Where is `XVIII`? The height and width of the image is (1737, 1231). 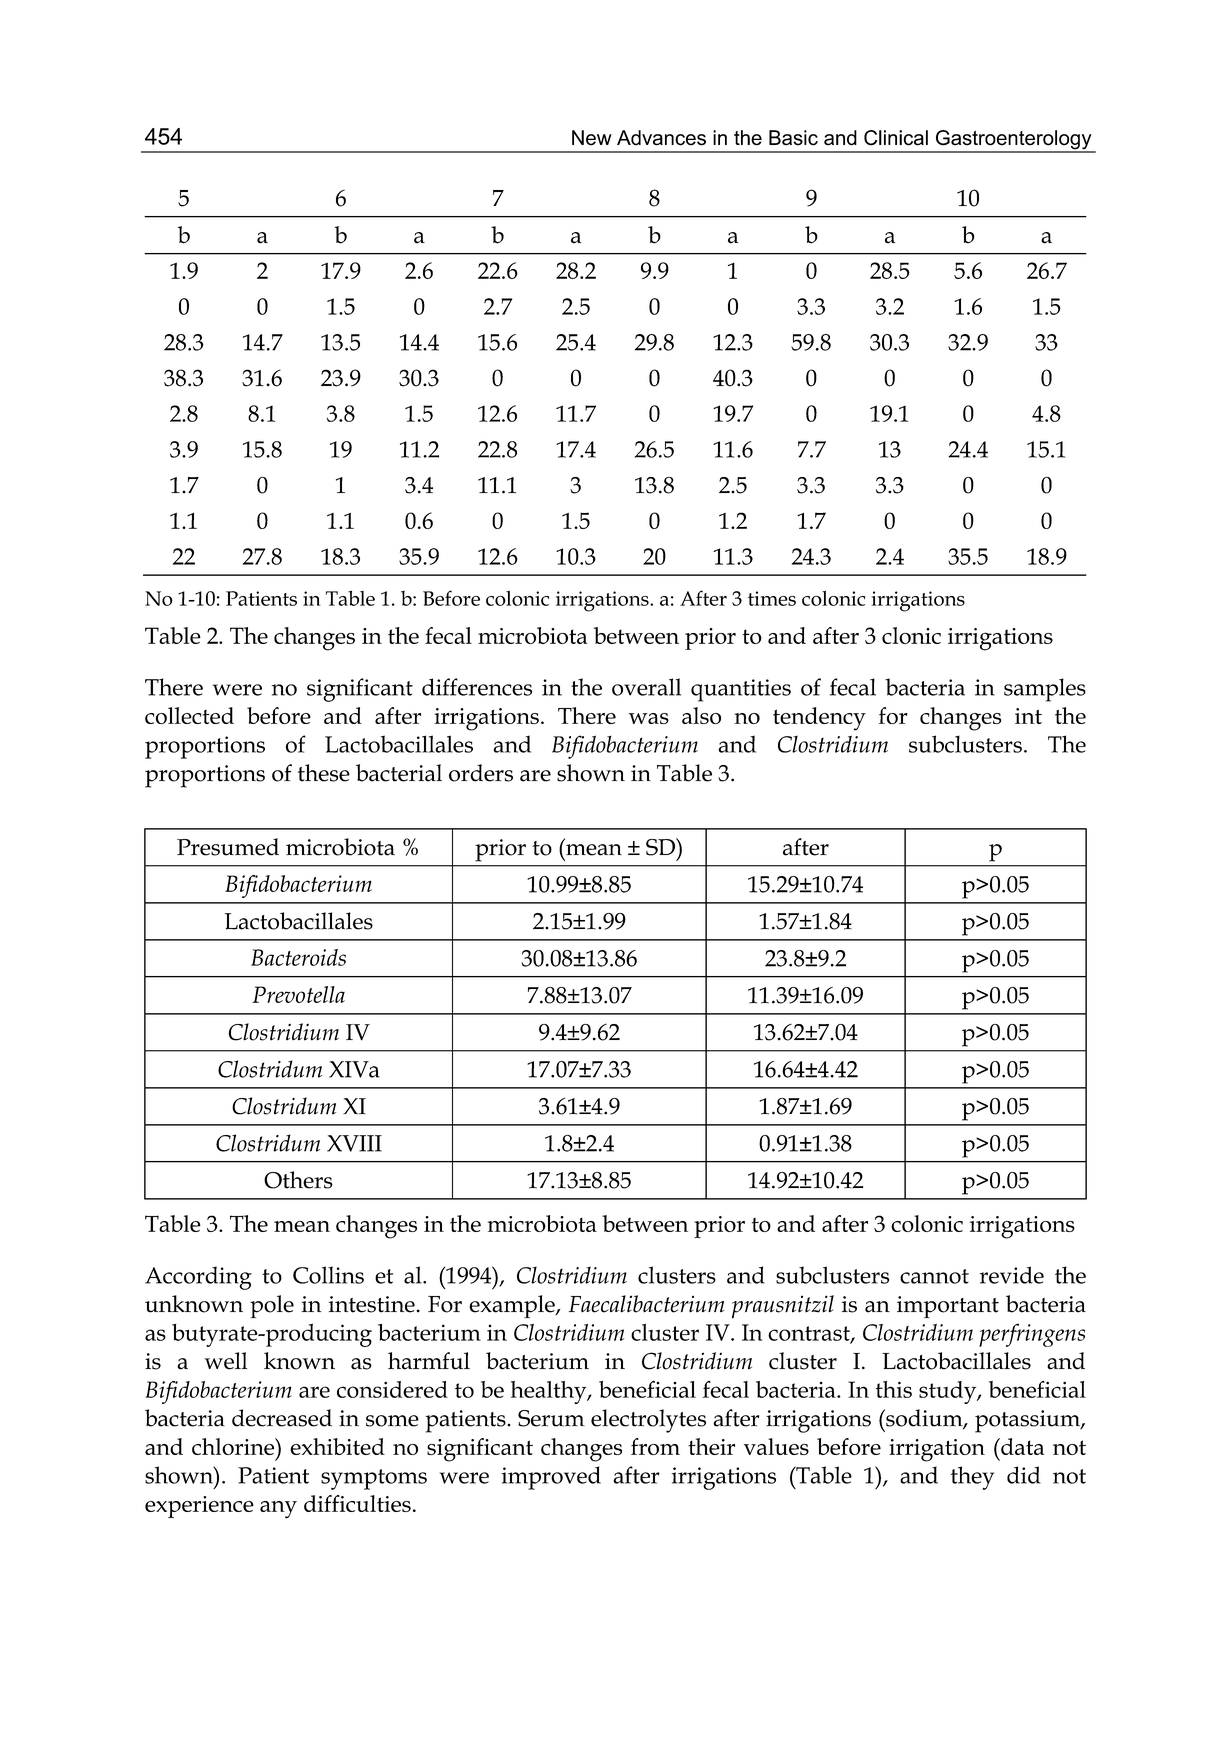 XVIII is located at coordinates (354, 1143).
